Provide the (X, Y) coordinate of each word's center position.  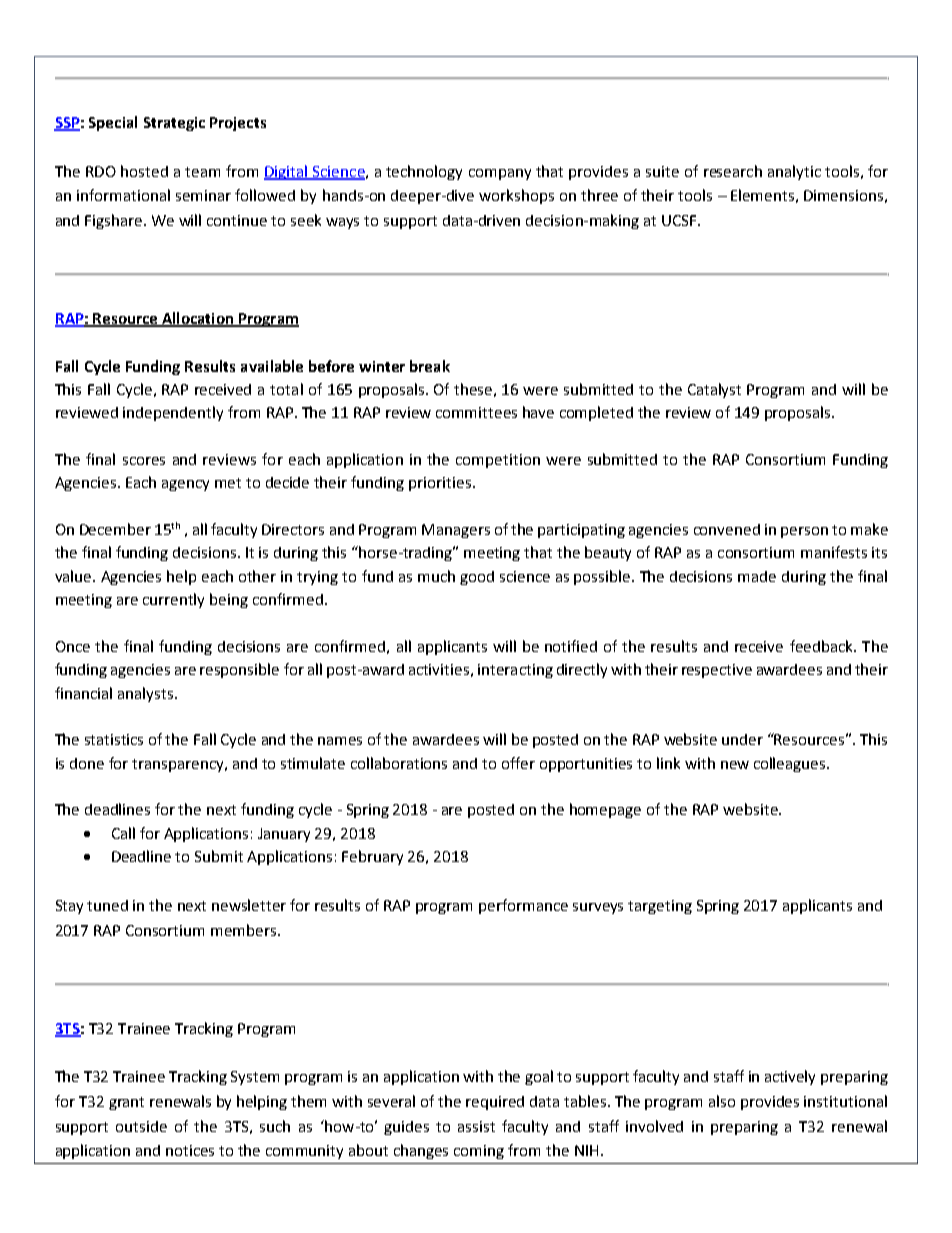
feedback (822, 646)
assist (476, 1126)
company (500, 174)
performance (523, 906)
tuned (107, 905)
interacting (515, 671)
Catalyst (714, 390)
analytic (794, 172)
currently (173, 600)
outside (141, 1126)
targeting (660, 907)
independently (173, 413)
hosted (144, 171)
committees (476, 412)
